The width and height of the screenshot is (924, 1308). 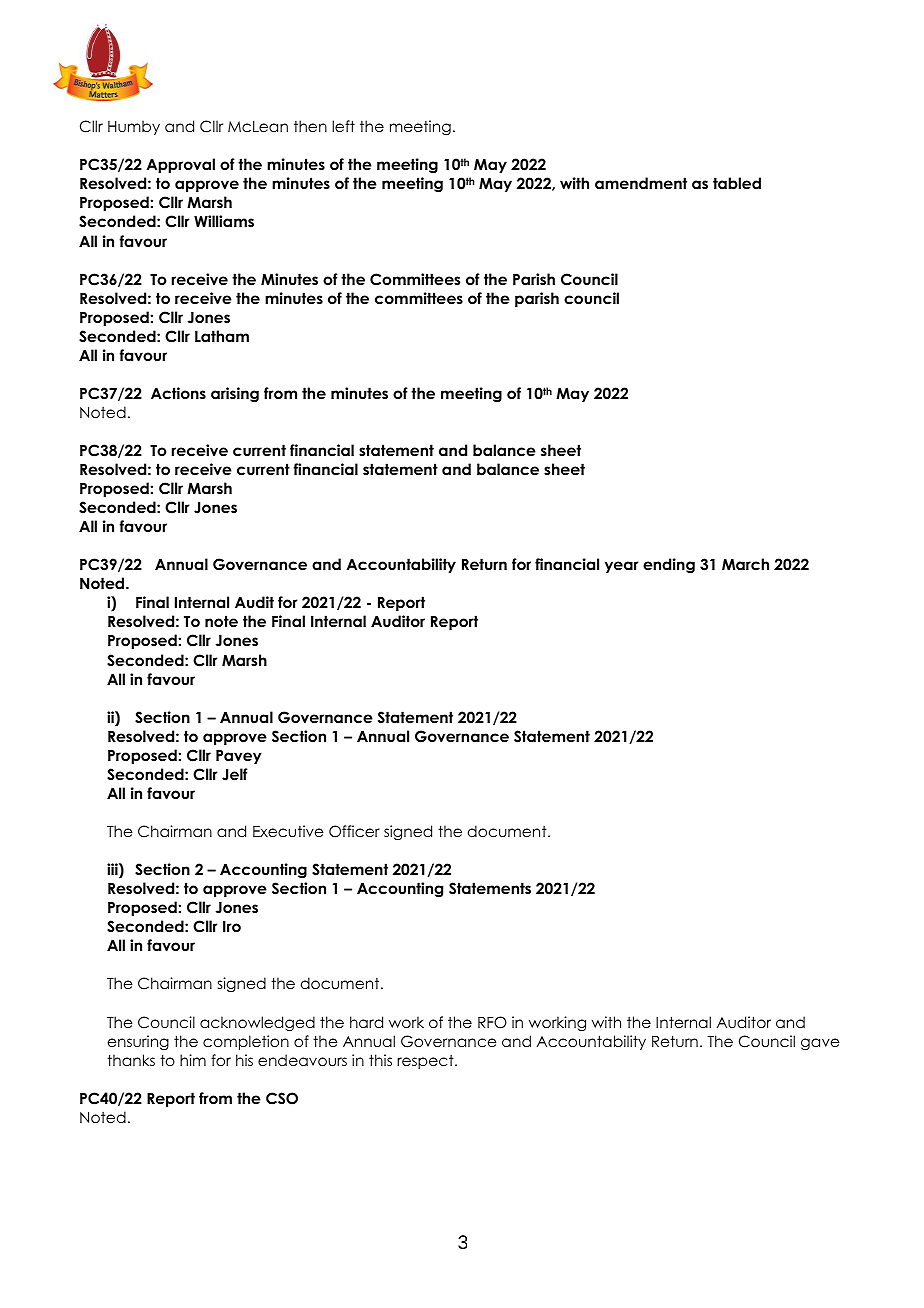 I want to click on Officer, so click(x=354, y=831).
